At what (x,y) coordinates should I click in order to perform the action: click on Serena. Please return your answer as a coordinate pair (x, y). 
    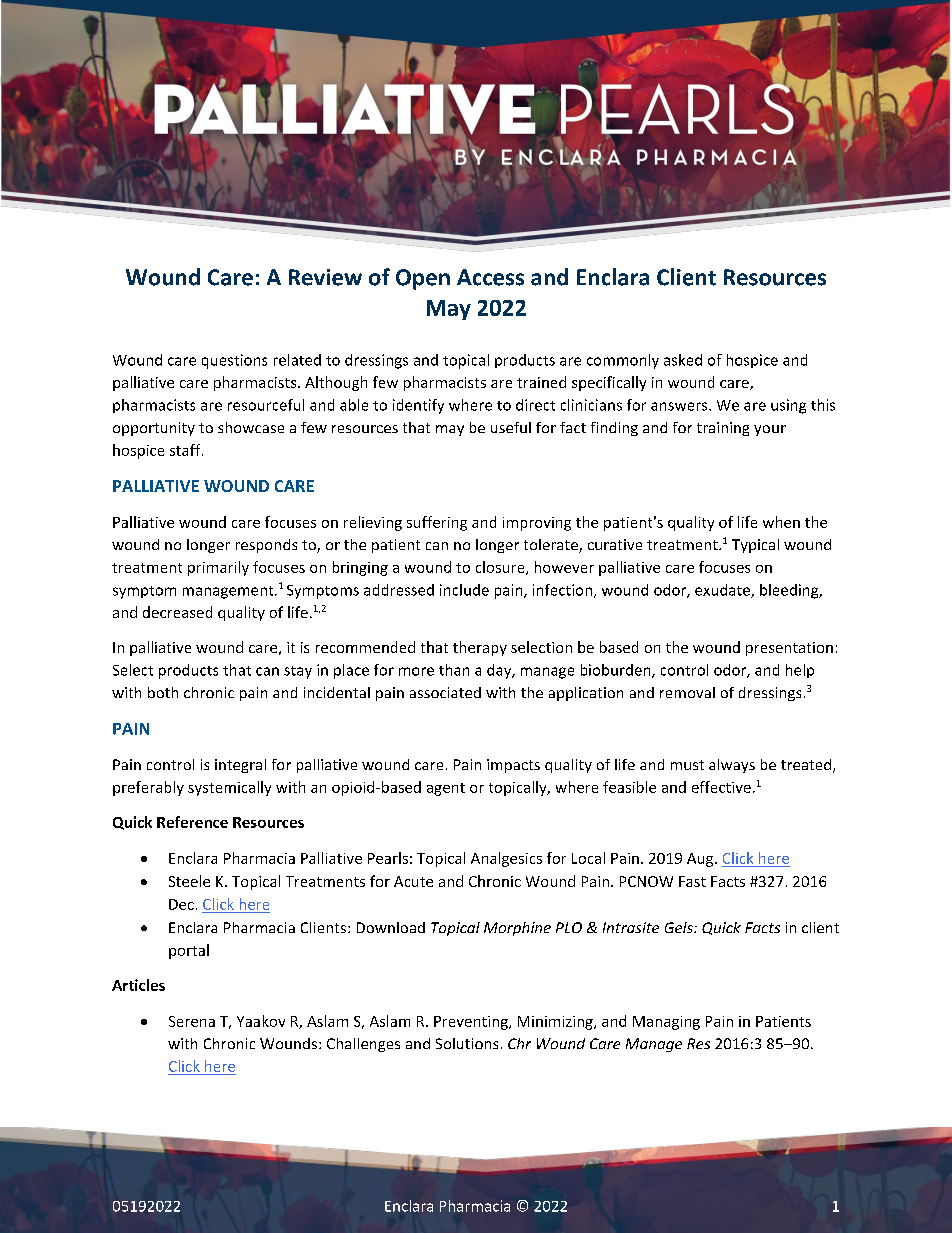
    Looking at the image, I should click on (192, 1021).
